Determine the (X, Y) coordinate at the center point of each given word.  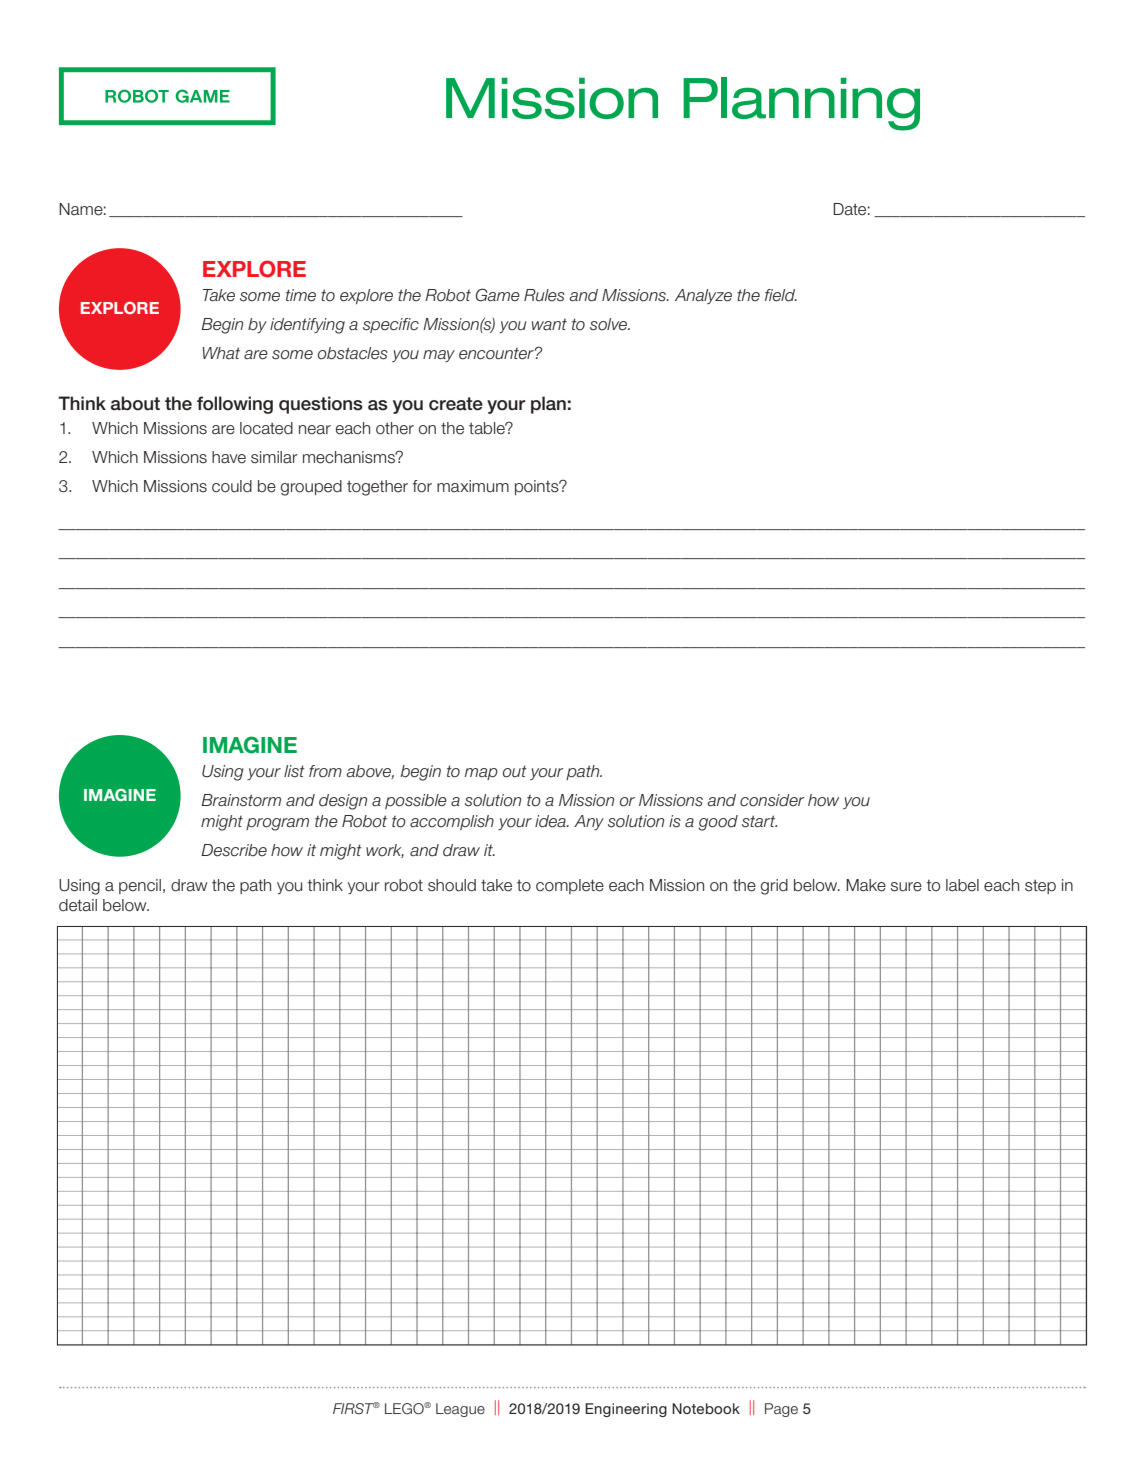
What (221, 353)
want (549, 324)
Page (781, 1410)
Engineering (626, 1410)
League (460, 1410)
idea (551, 821)
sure (906, 887)
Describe (234, 850)
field (781, 295)
